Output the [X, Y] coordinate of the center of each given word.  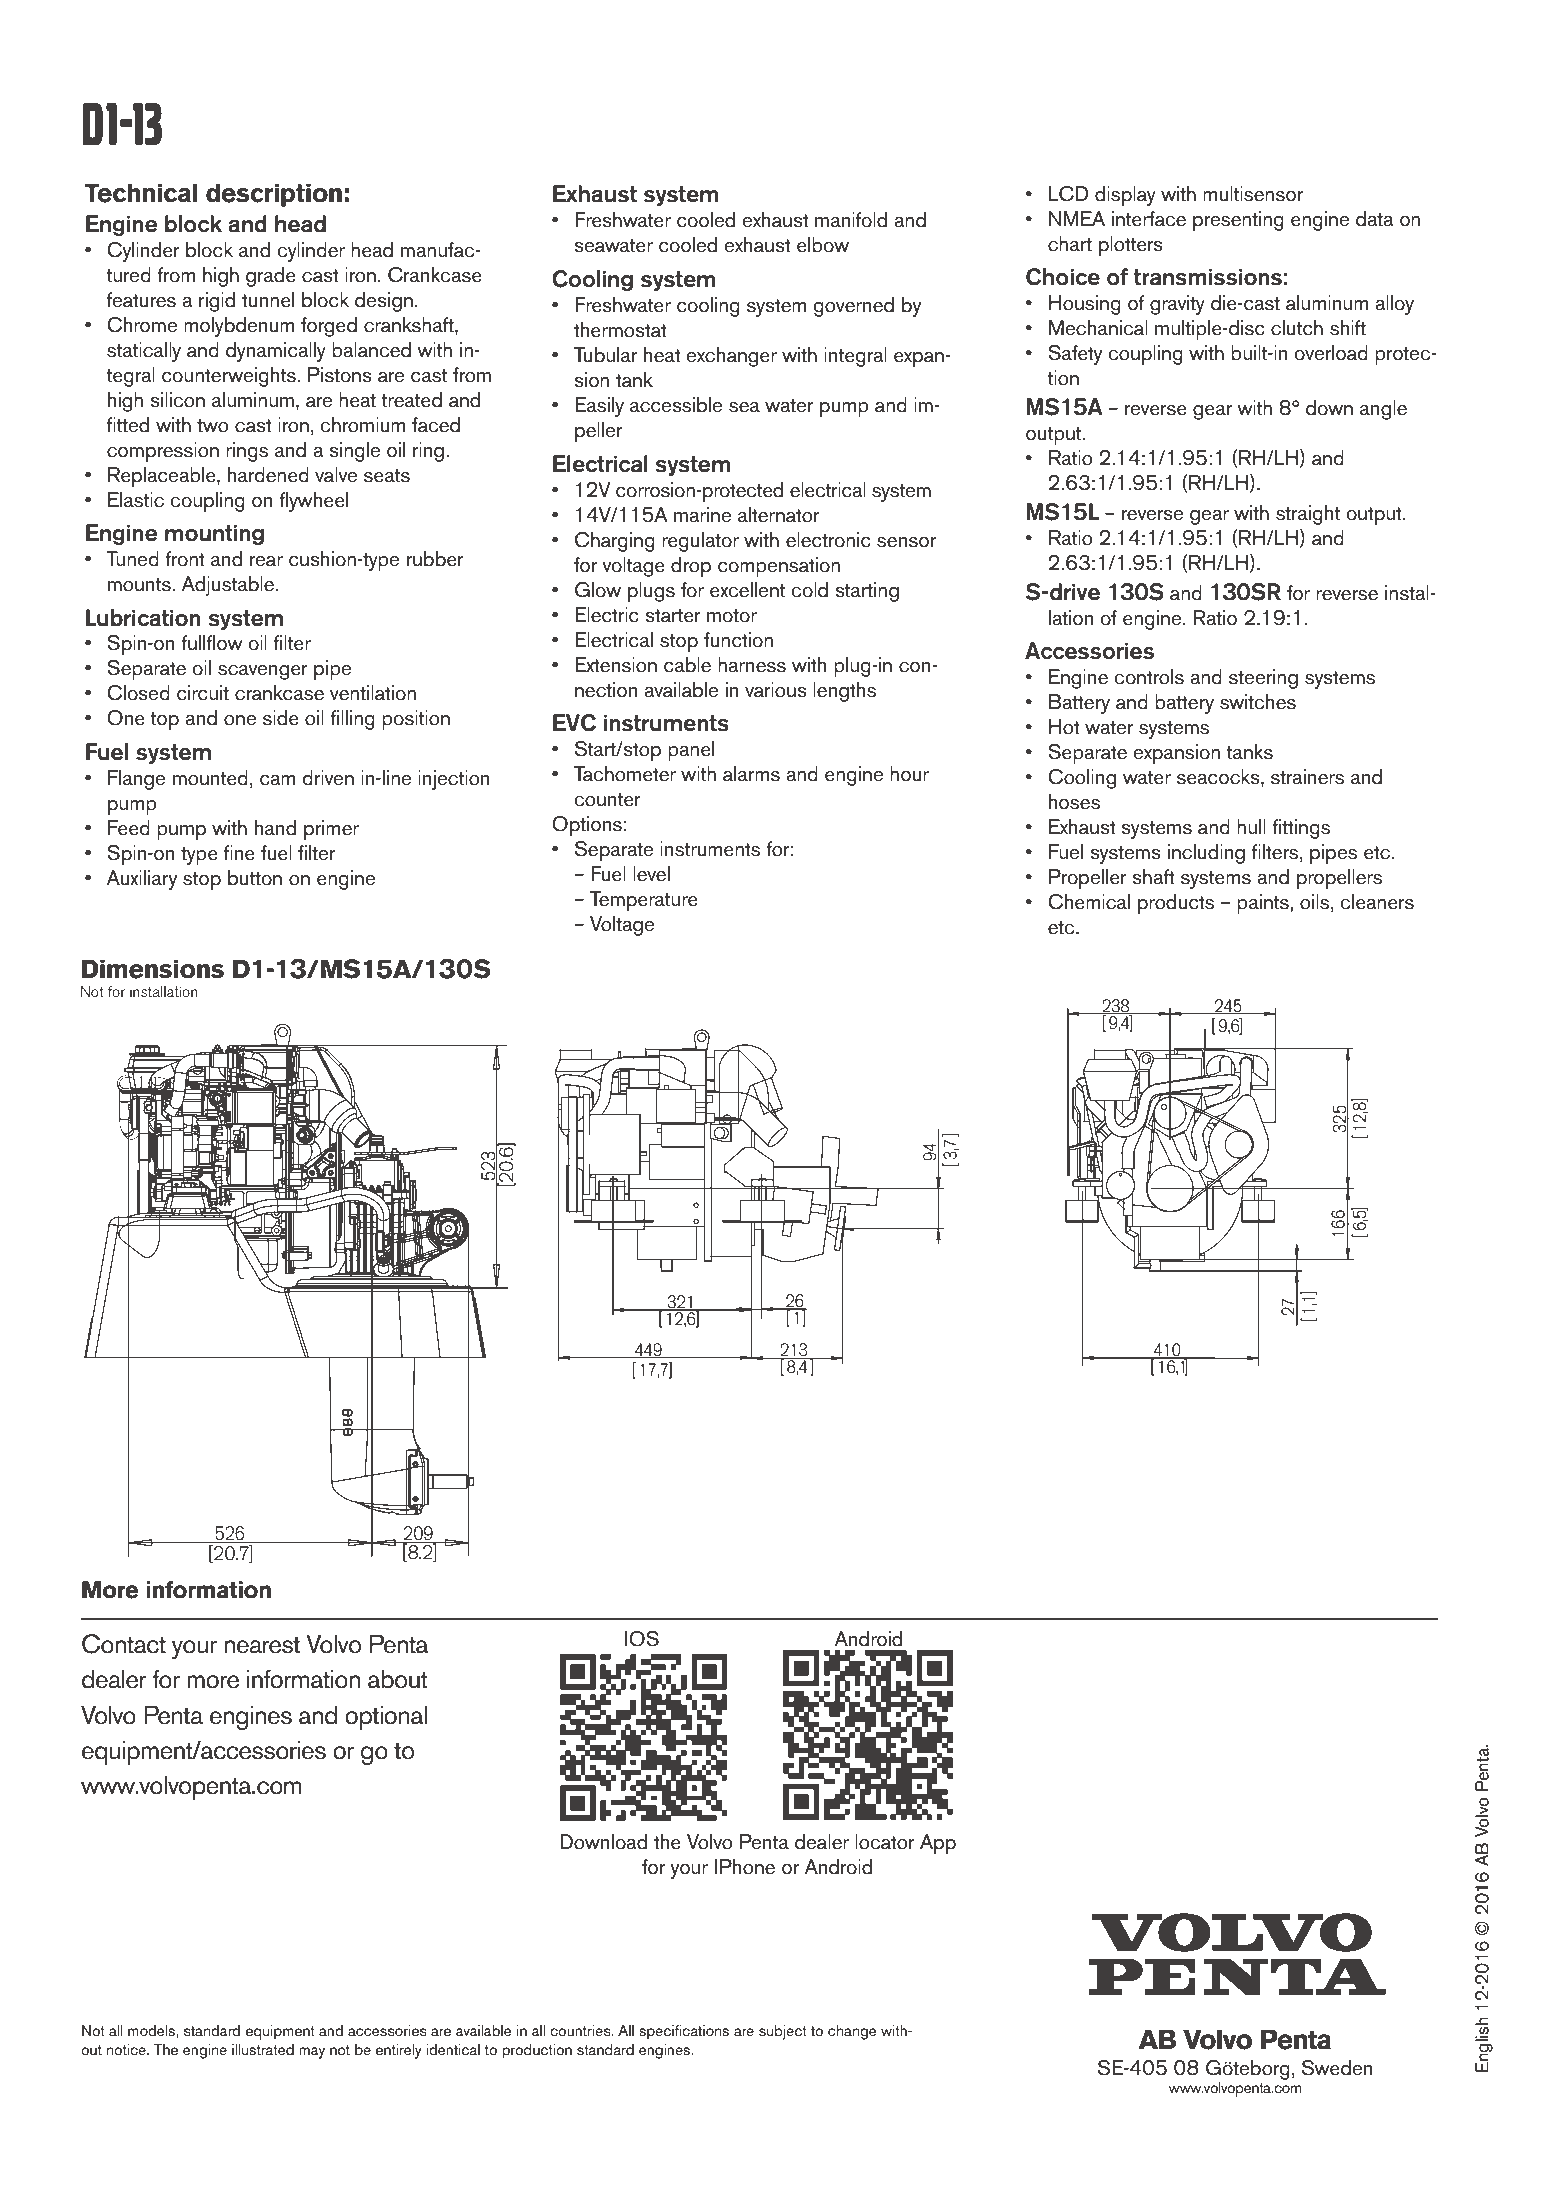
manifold [851, 220]
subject [783, 2032]
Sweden [1337, 2068]
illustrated [263, 2050]
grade [271, 277]
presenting [1238, 221]
